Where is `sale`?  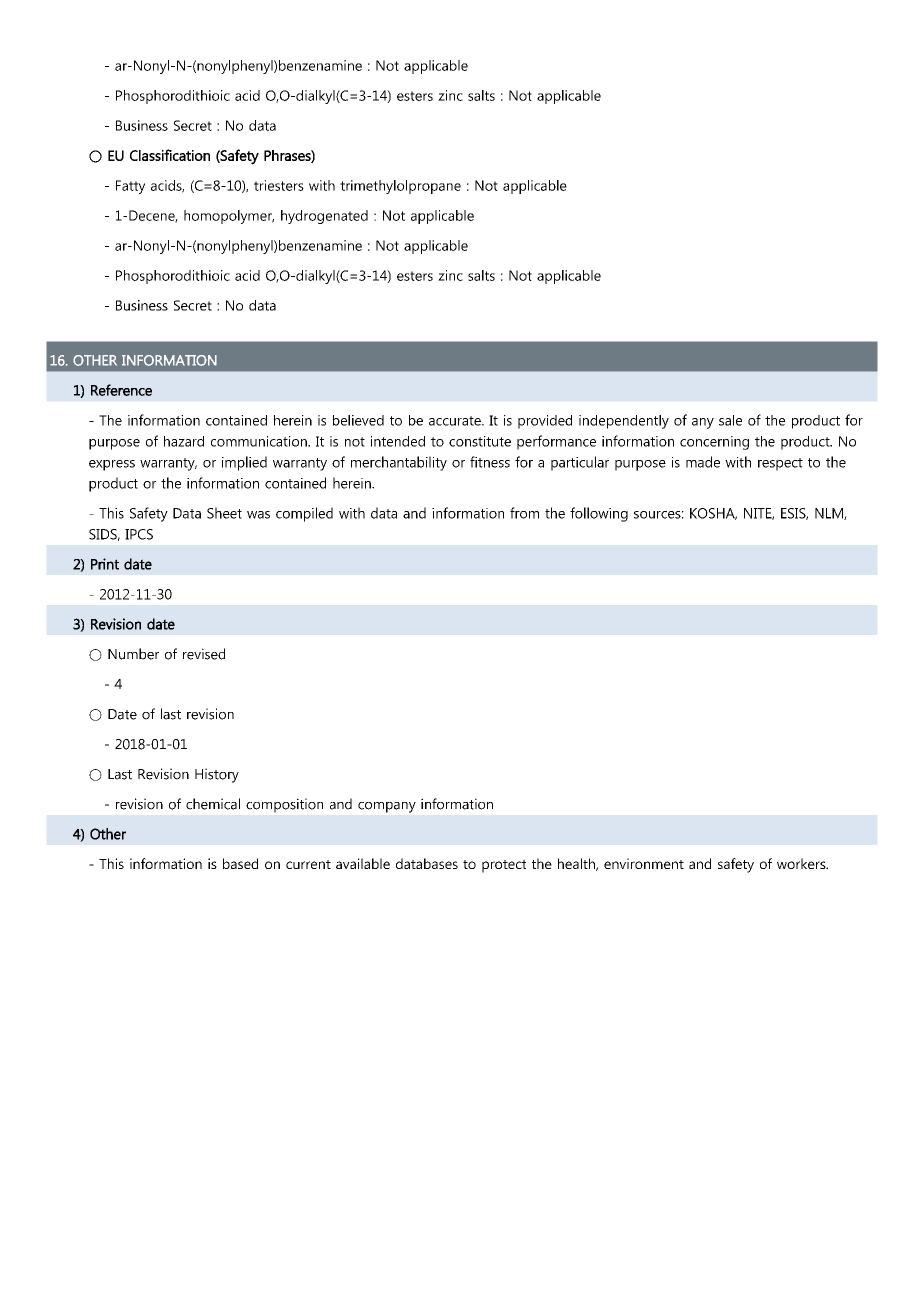 sale is located at coordinates (730, 420).
